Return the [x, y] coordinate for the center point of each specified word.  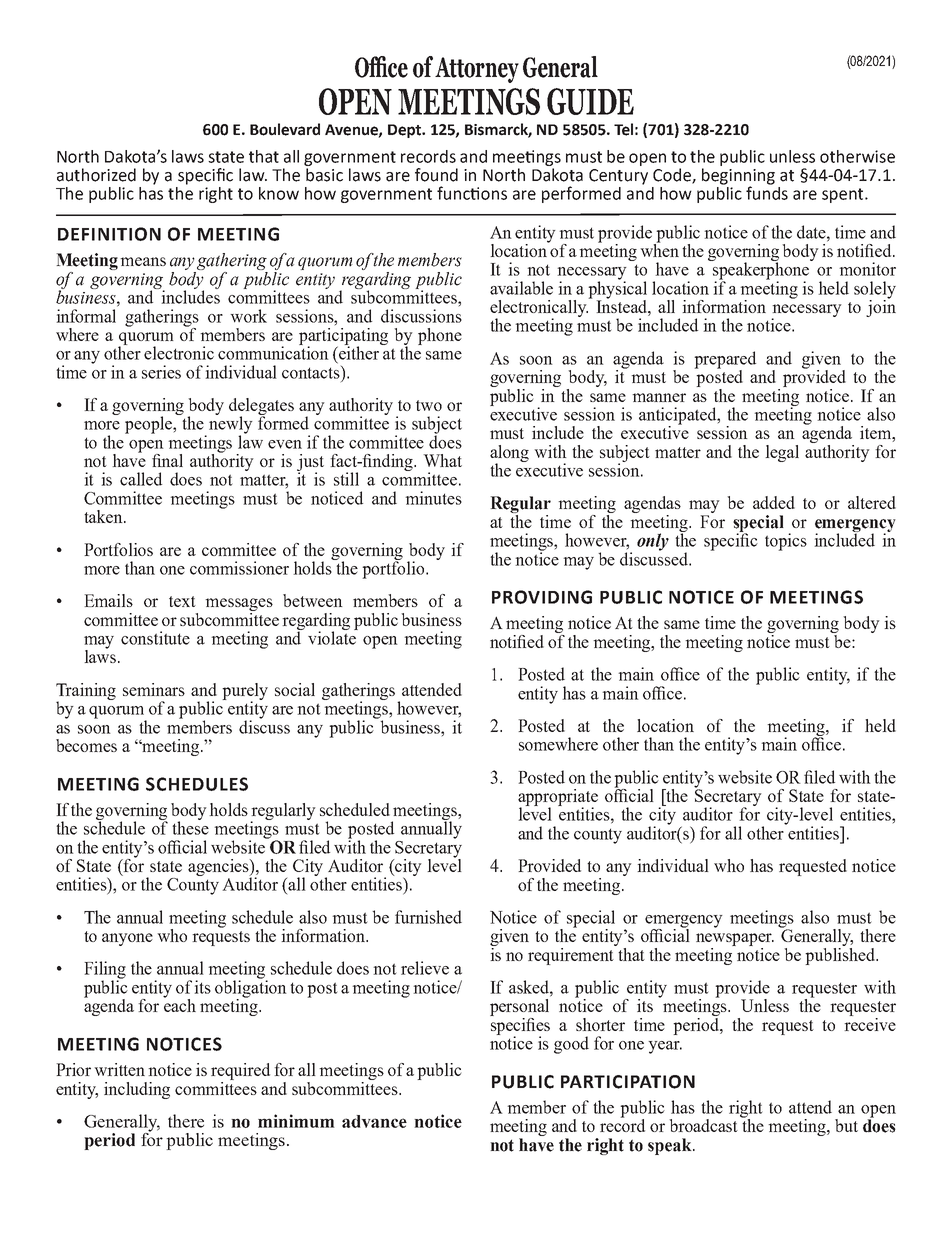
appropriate [558, 798]
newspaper [735, 941]
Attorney [477, 70]
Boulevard [285, 129]
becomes [86, 745]
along [509, 454]
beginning [738, 177]
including [137, 1090]
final [167, 460]
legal [782, 453]
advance [374, 1121]
